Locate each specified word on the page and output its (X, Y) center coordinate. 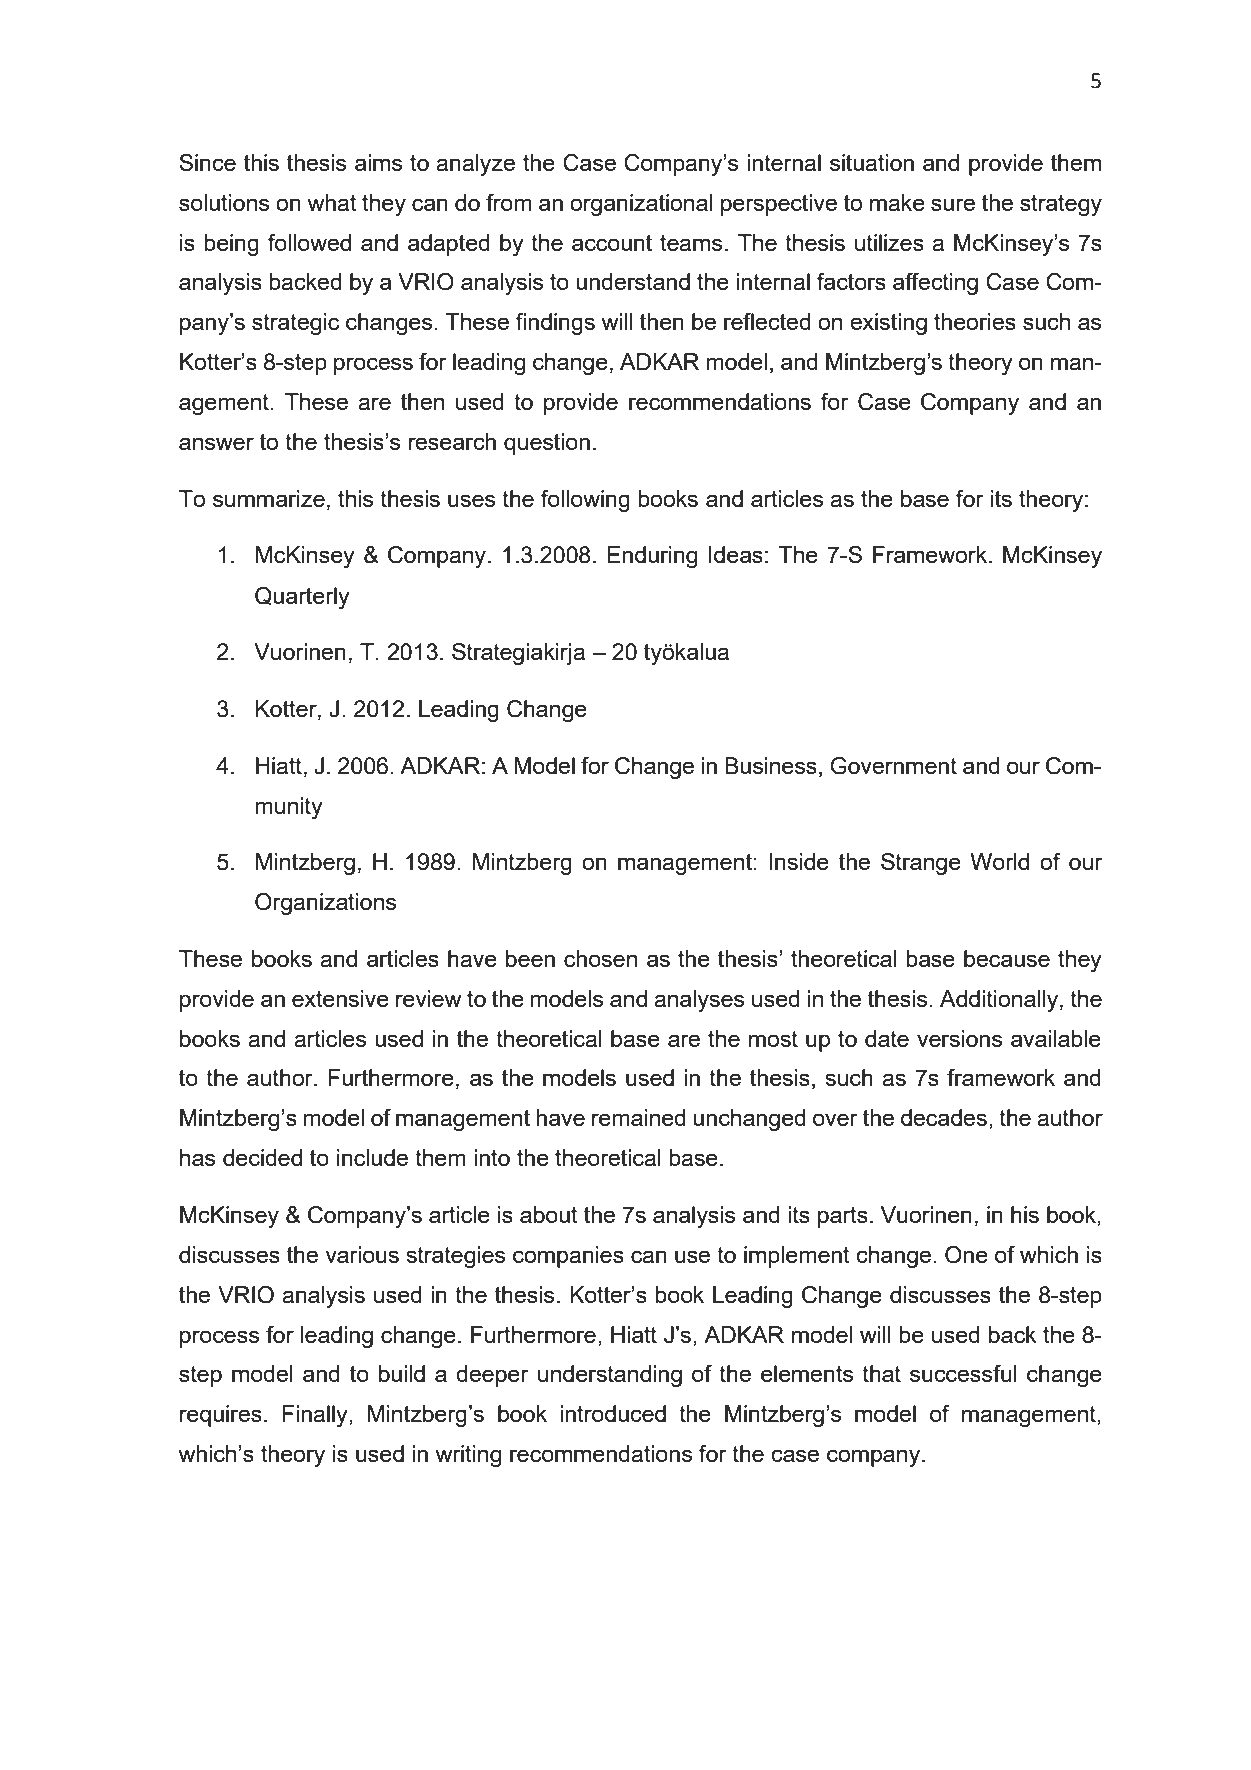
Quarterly (302, 598)
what (332, 202)
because (1007, 958)
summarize (269, 498)
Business (771, 765)
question (547, 444)
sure (953, 204)
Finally (316, 1416)
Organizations (325, 904)
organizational (641, 205)
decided (262, 1157)
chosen (600, 958)
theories (975, 321)
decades (944, 1117)
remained (639, 1117)
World (999, 861)
